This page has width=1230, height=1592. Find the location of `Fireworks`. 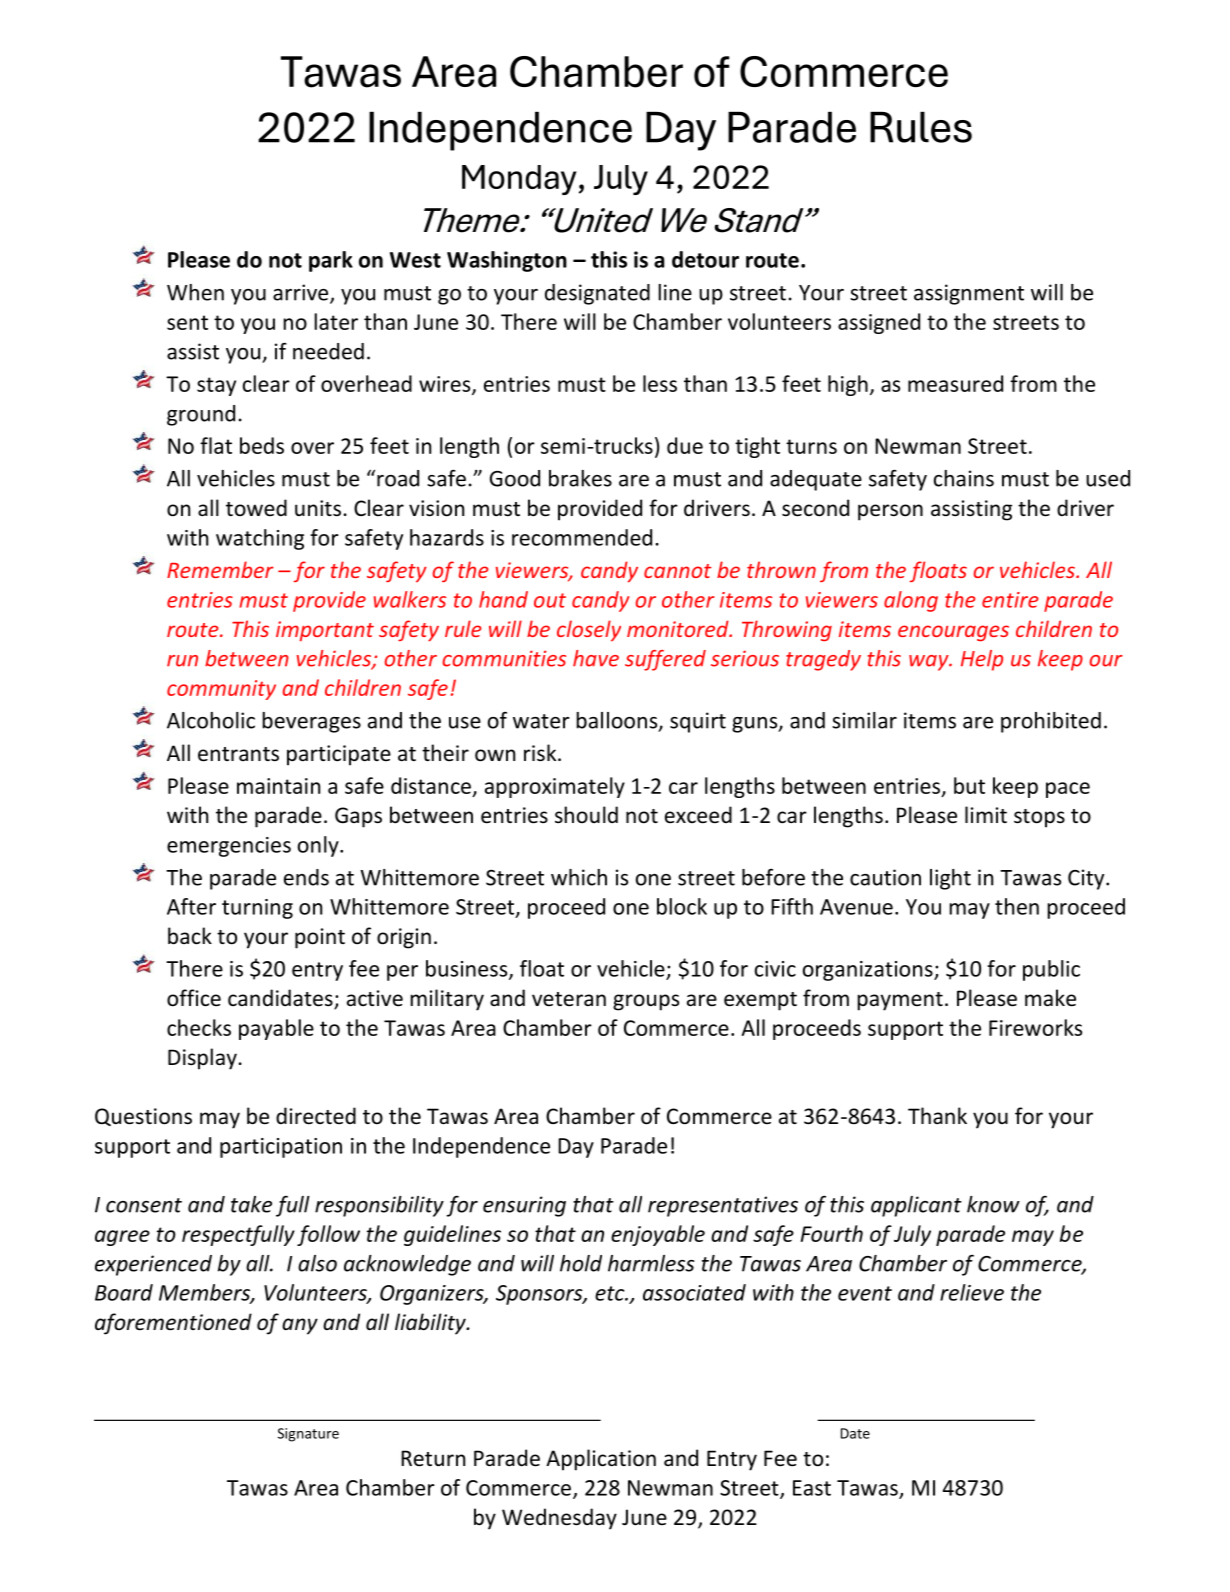

Fireworks is located at coordinates (1035, 1027).
